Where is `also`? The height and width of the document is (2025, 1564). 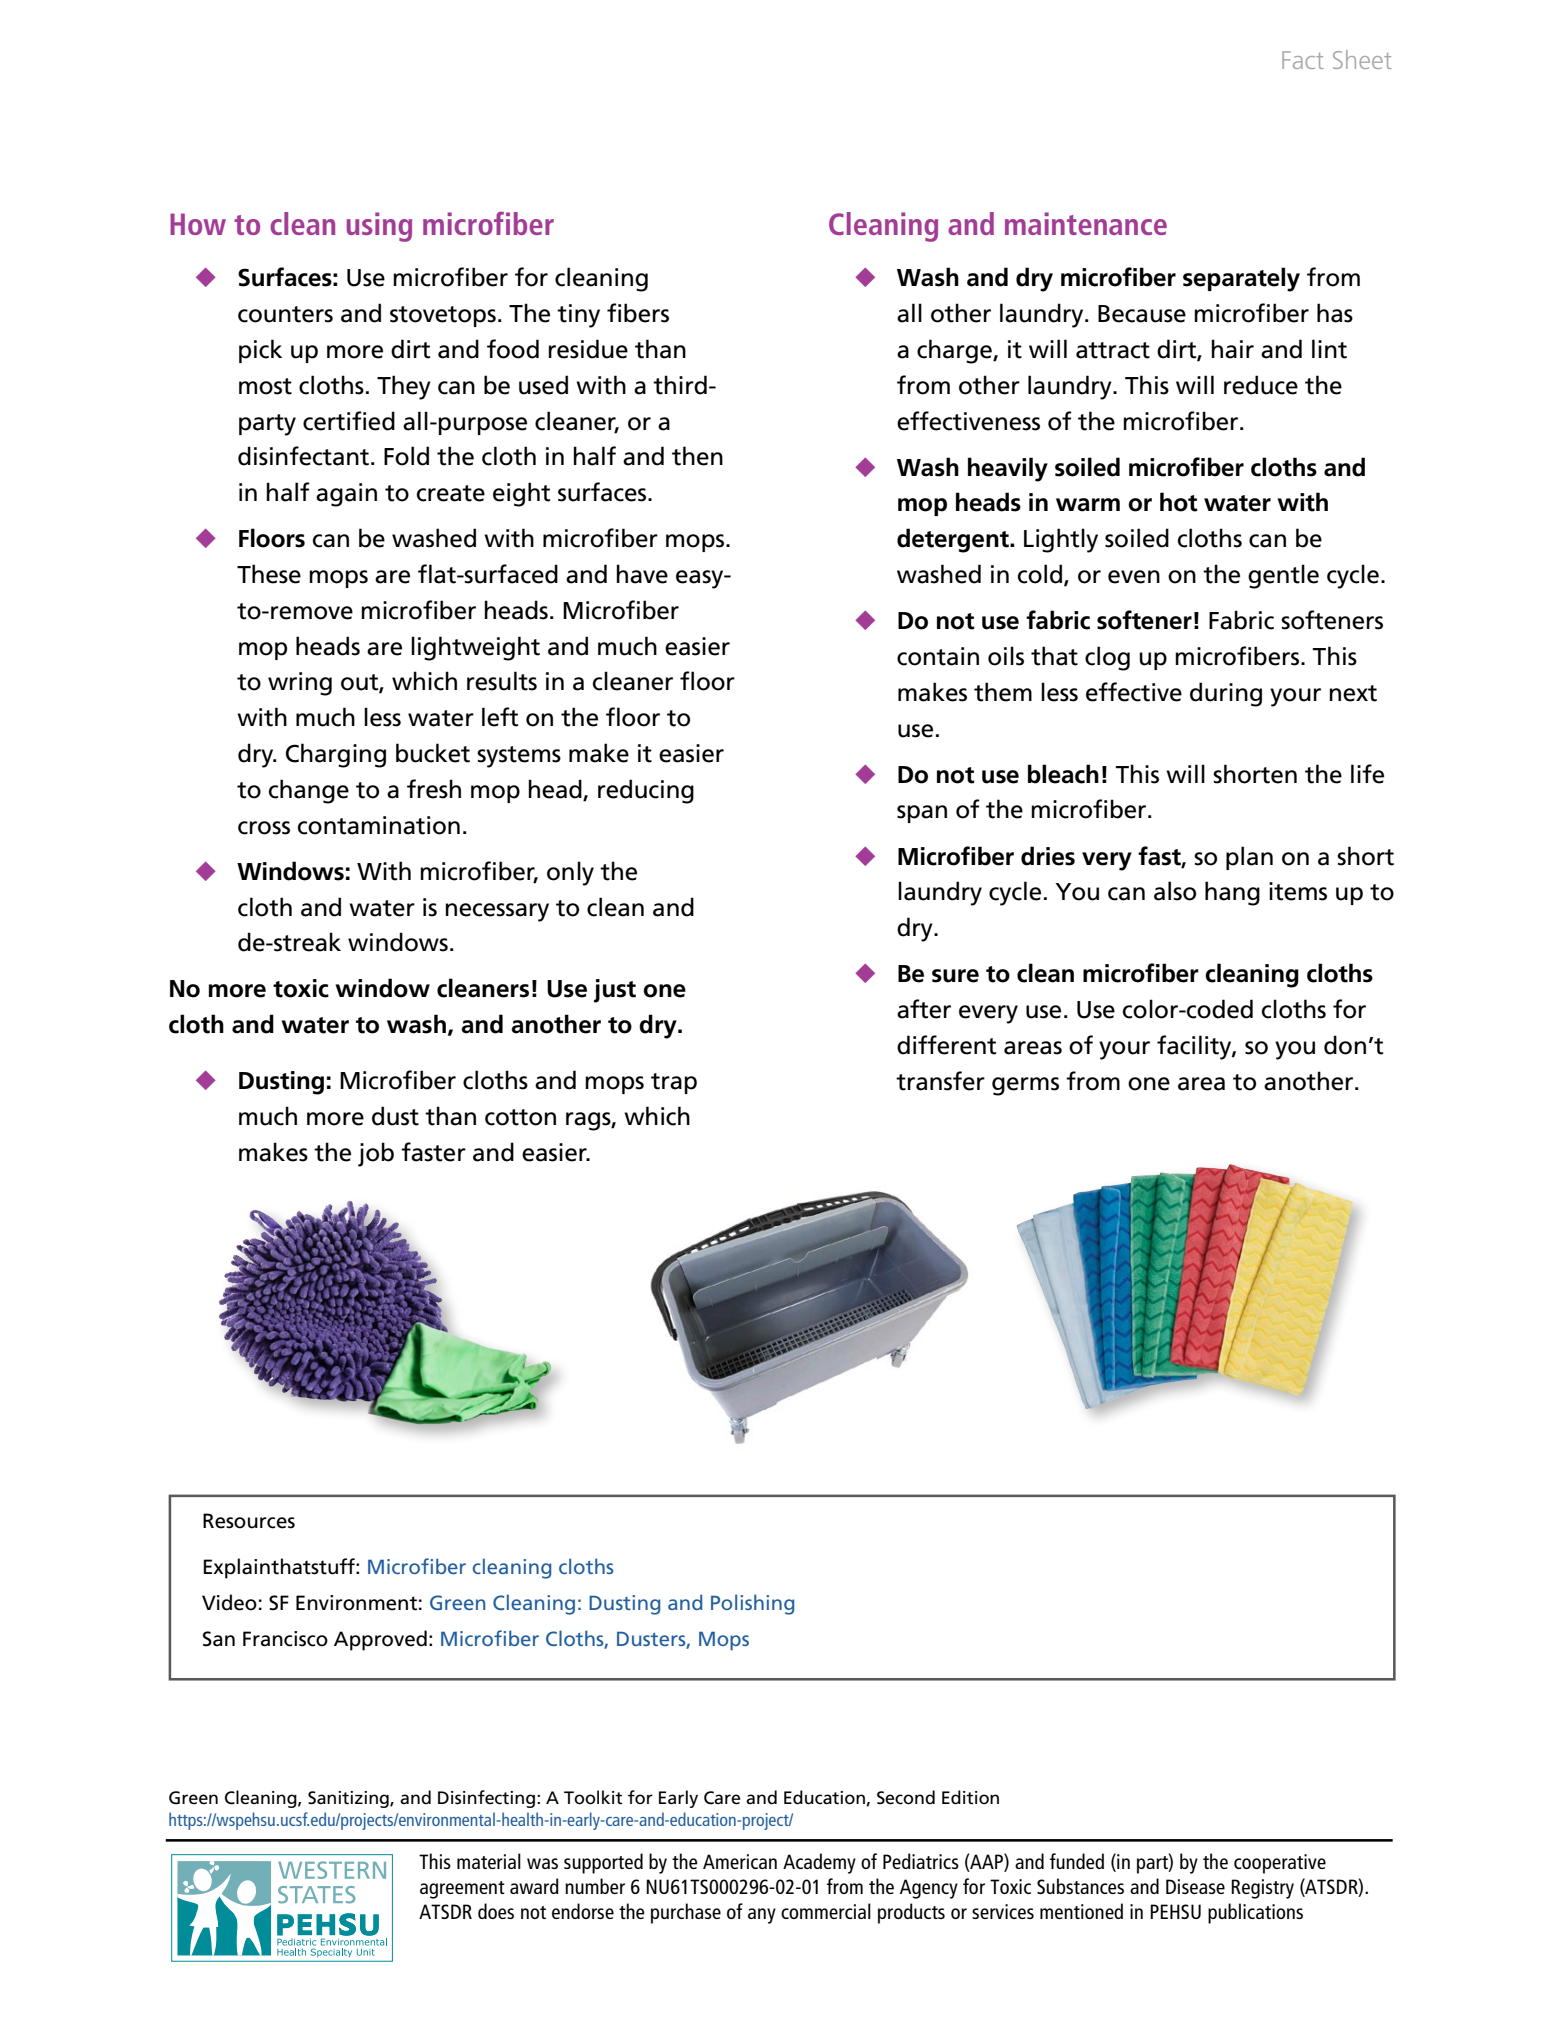 also is located at coordinates (1175, 891).
